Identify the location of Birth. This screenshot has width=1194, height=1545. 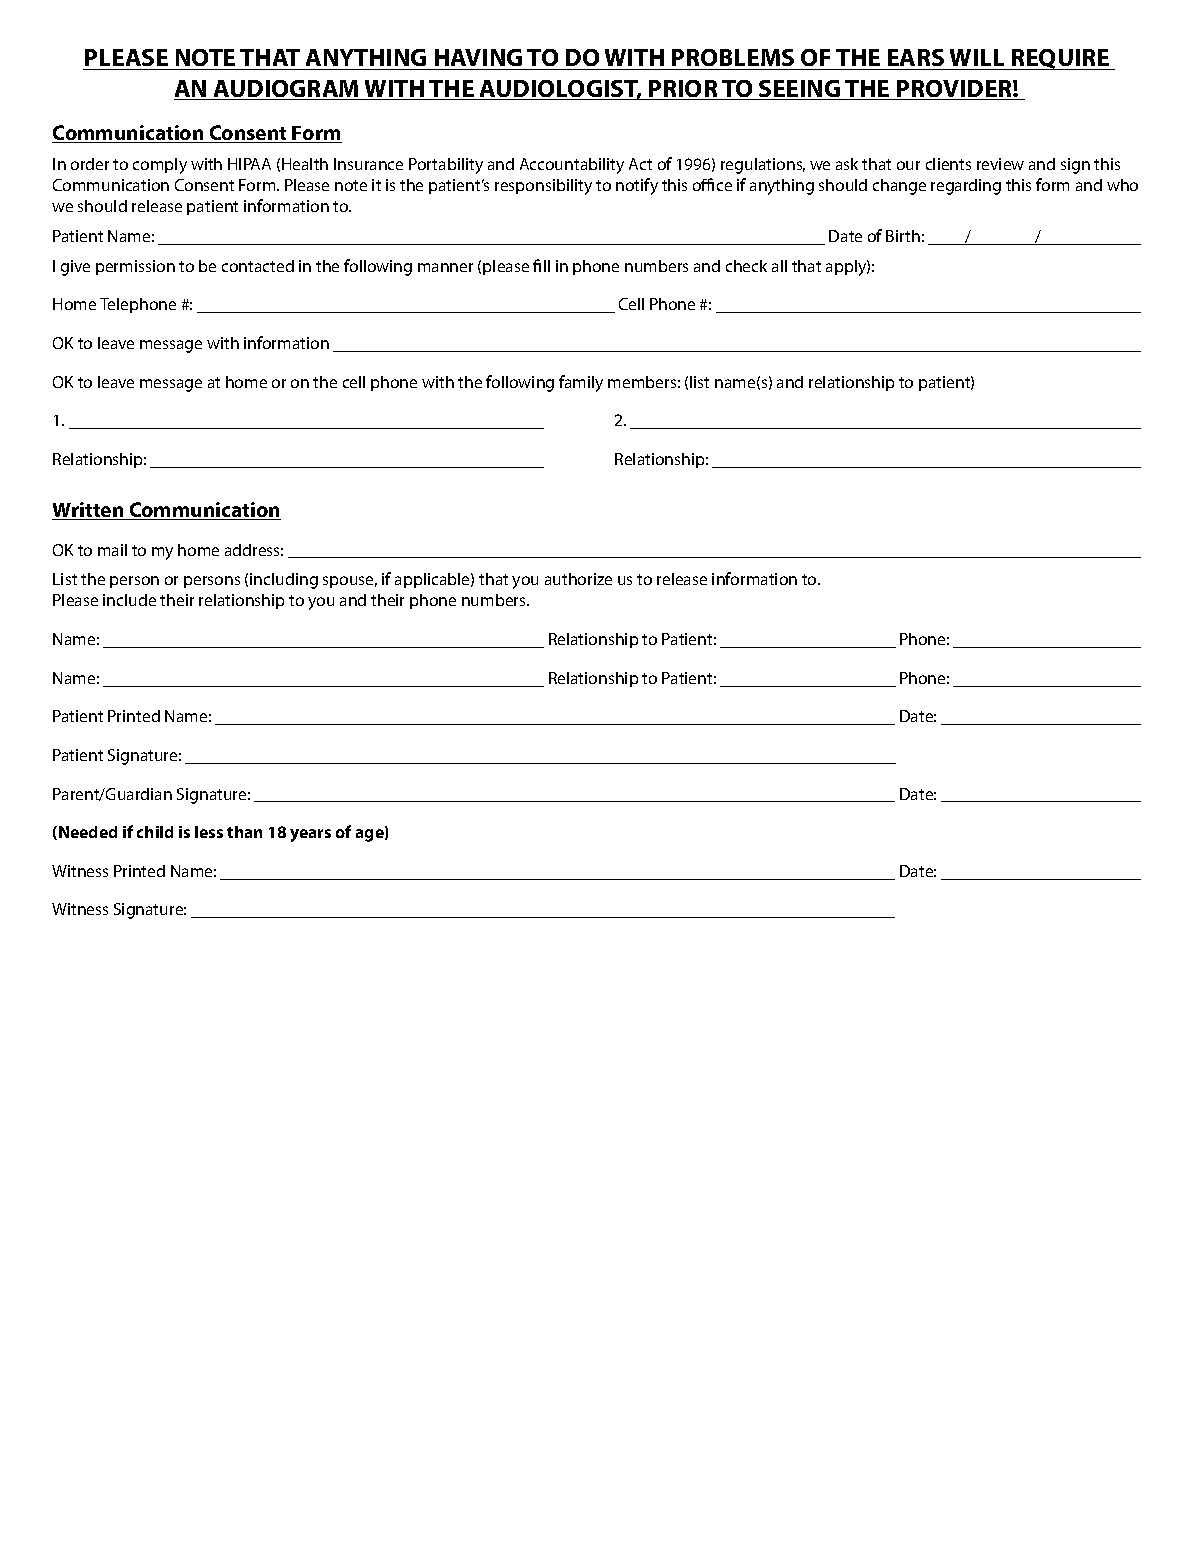
(903, 236).
